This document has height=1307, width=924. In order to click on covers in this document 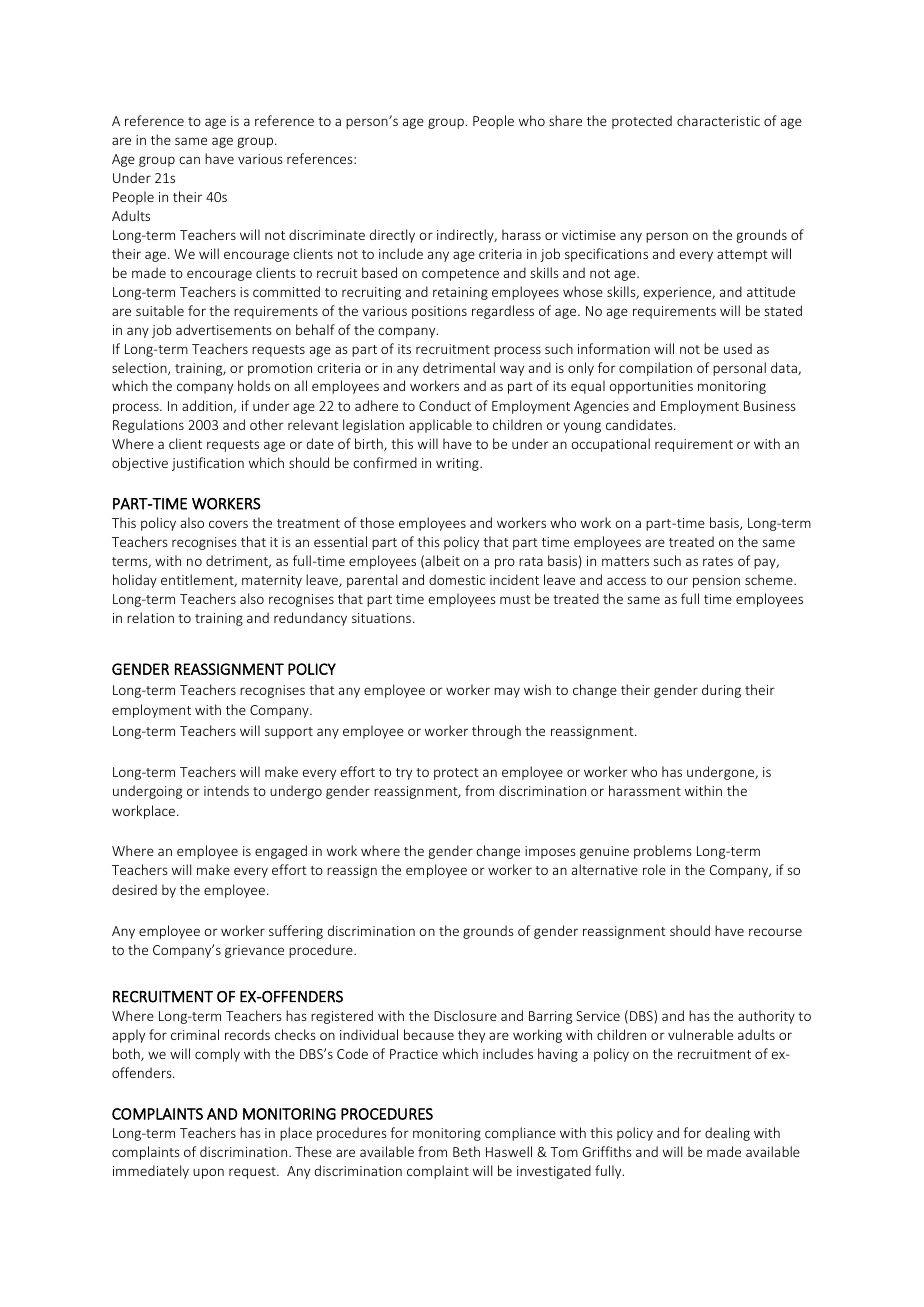, I will do `click(228, 524)`.
